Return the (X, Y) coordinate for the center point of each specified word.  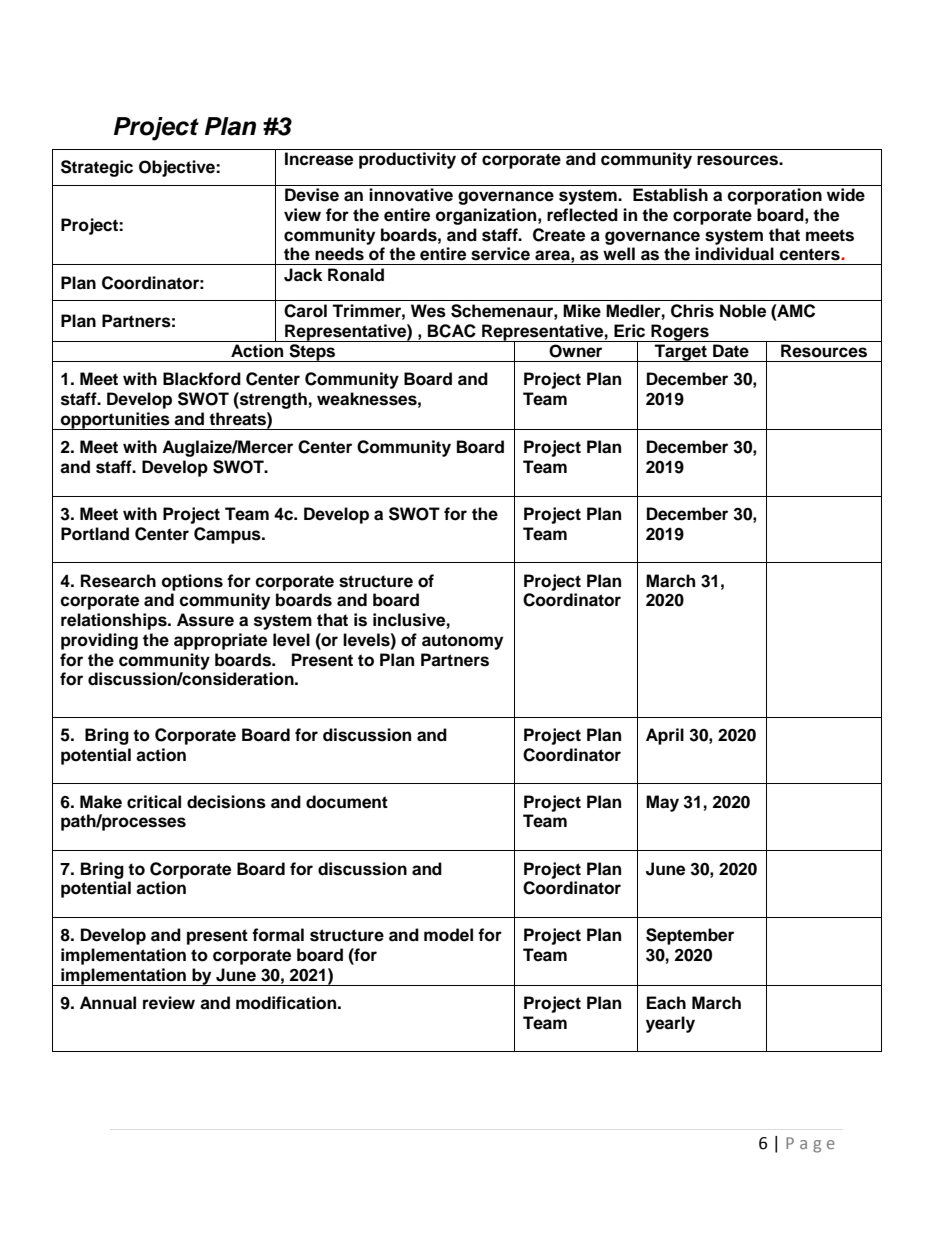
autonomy (462, 642)
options (192, 582)
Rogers (680, 333)
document (347, 802)
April (665, 736)
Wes (428, 311)
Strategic (97, 168)
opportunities (115, 421)
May (662, 803)
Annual (108, 1003)
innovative (411, 195)
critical (154, 802)
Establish (670, 195)
